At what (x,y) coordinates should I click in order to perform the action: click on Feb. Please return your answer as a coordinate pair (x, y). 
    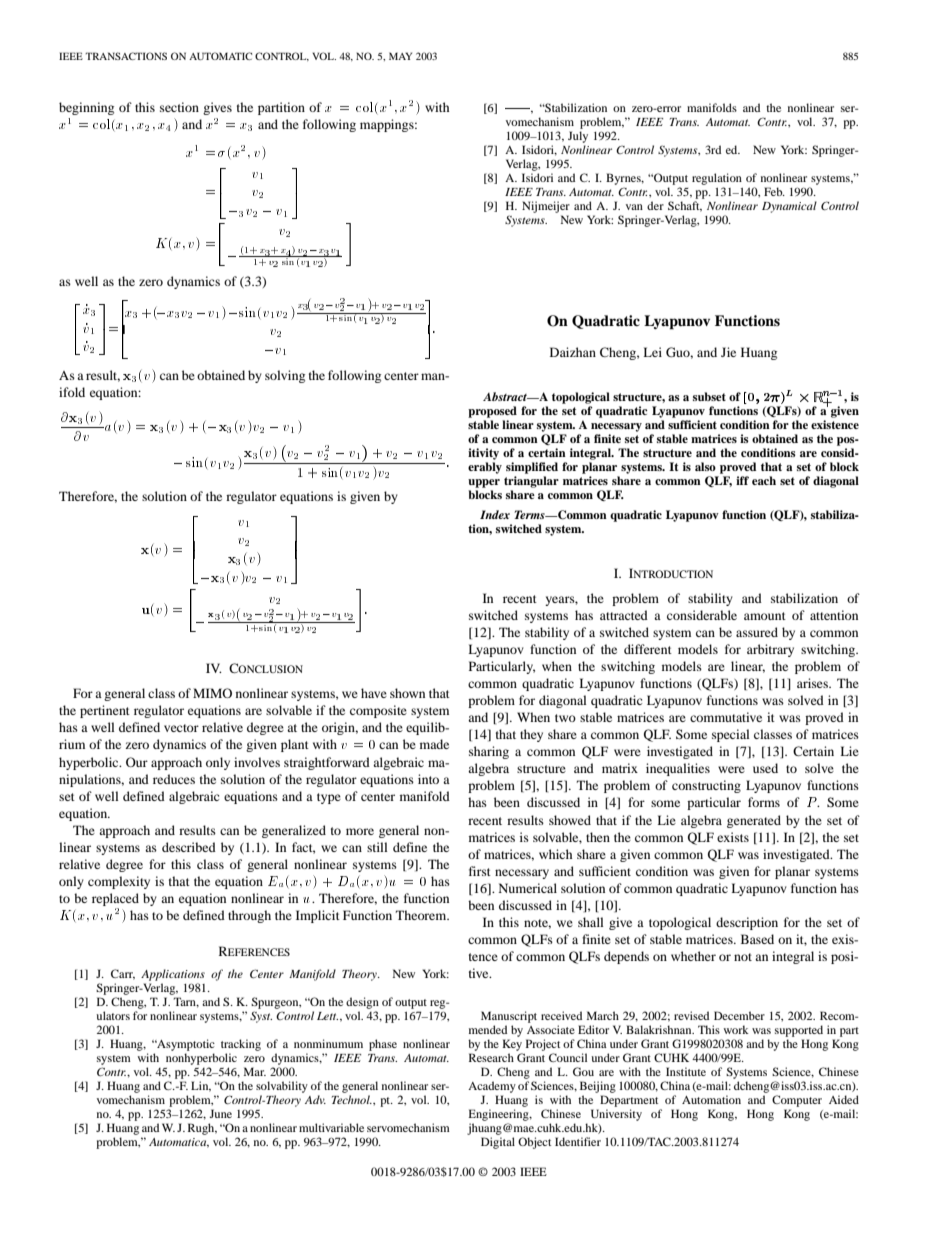
    Looking at the image, I should click on (774, 191).
